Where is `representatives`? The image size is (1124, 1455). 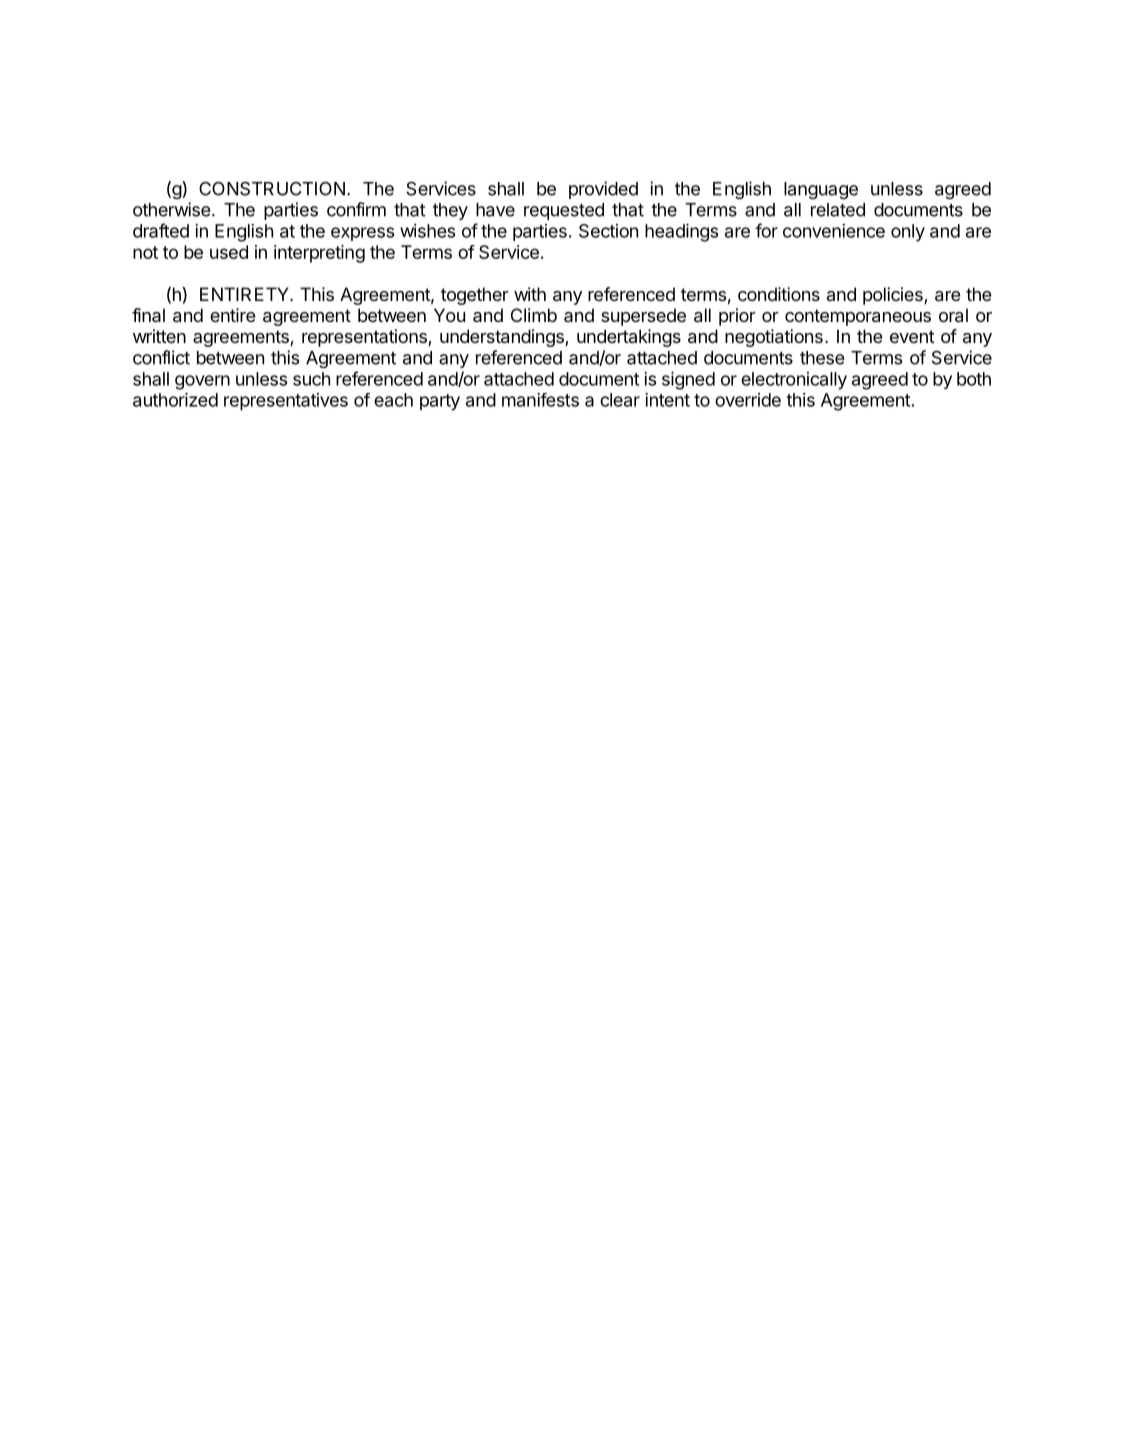 representatives is located at coordinates (286, 402).
